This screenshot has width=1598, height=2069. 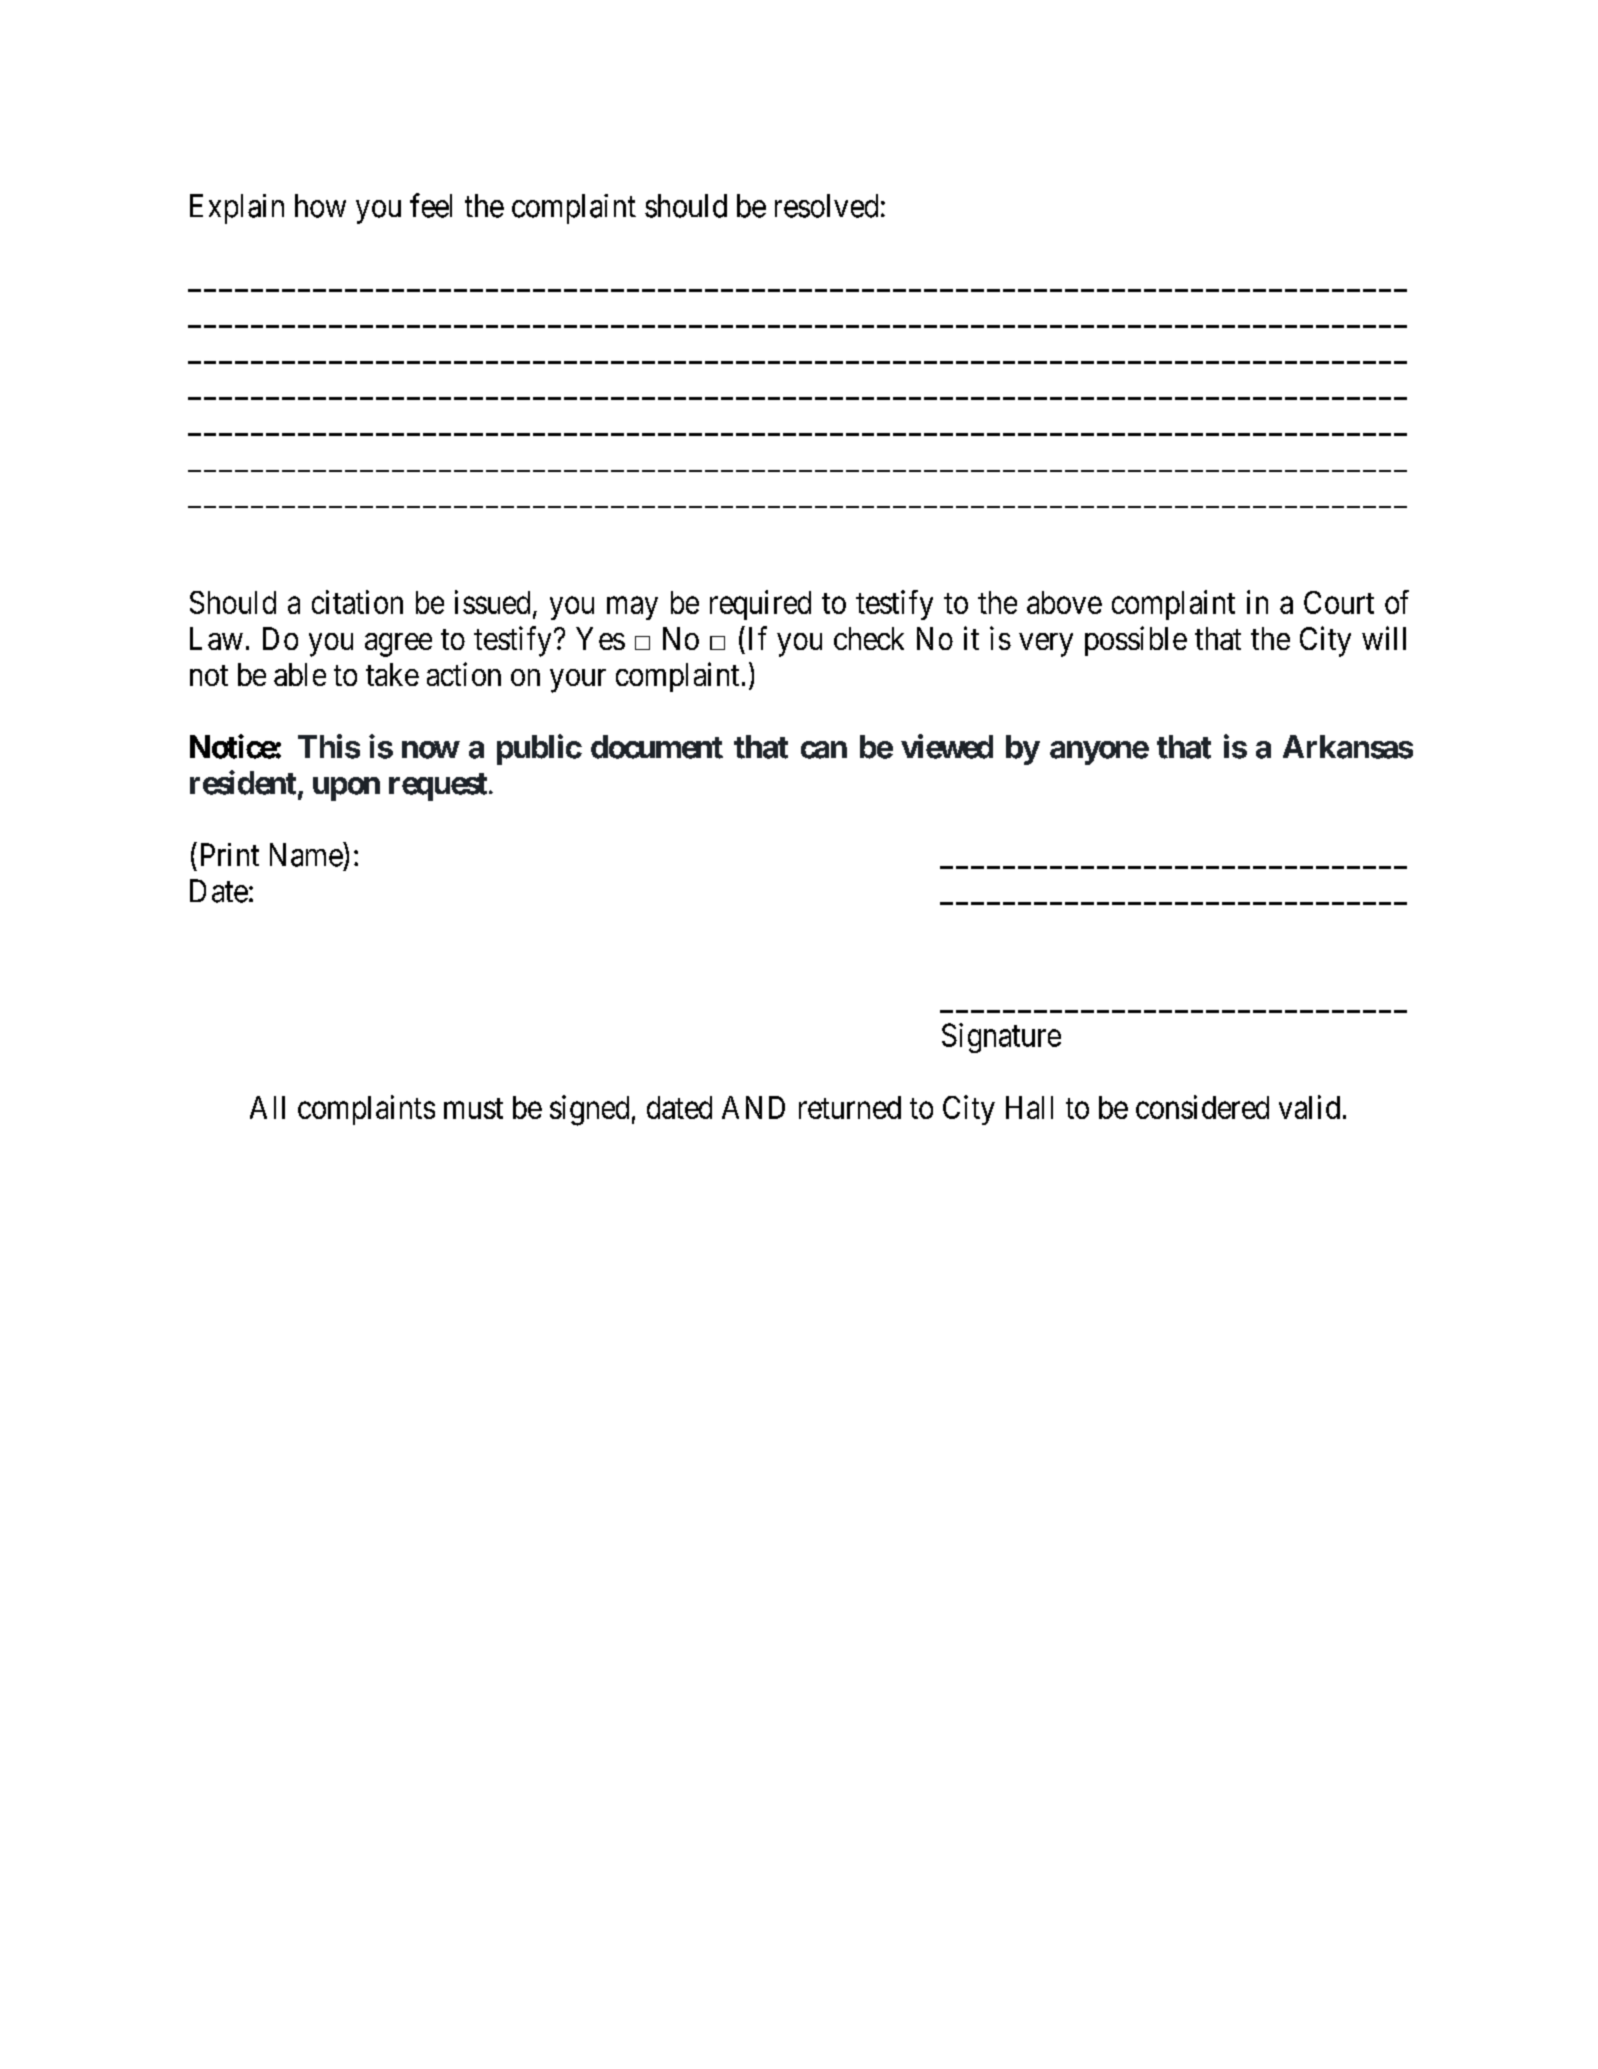 I want to click on resolved, so click(x=826, y=206).
